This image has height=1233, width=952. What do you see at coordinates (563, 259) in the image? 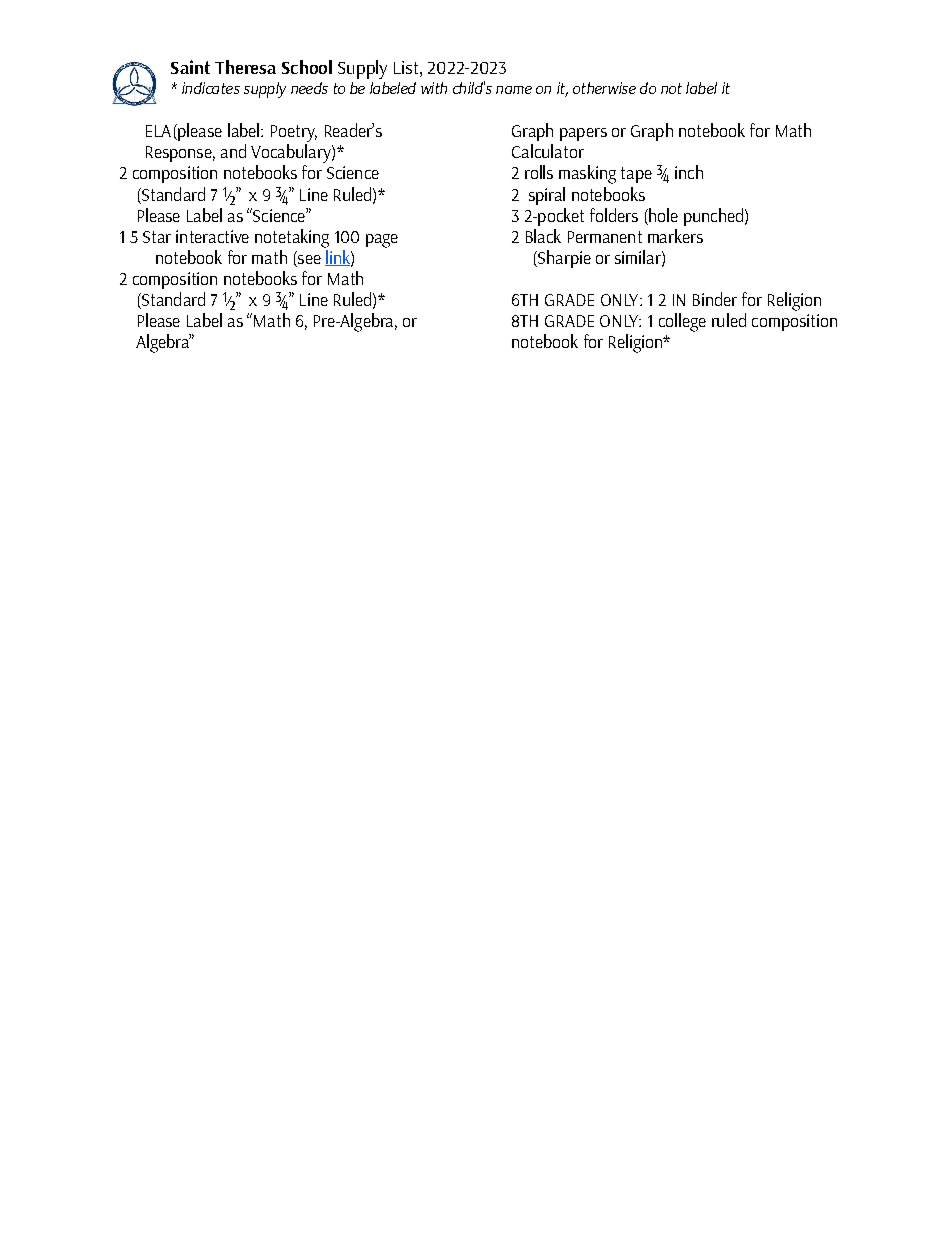
I see `Sharpie` at bounding box center [563, 259].
